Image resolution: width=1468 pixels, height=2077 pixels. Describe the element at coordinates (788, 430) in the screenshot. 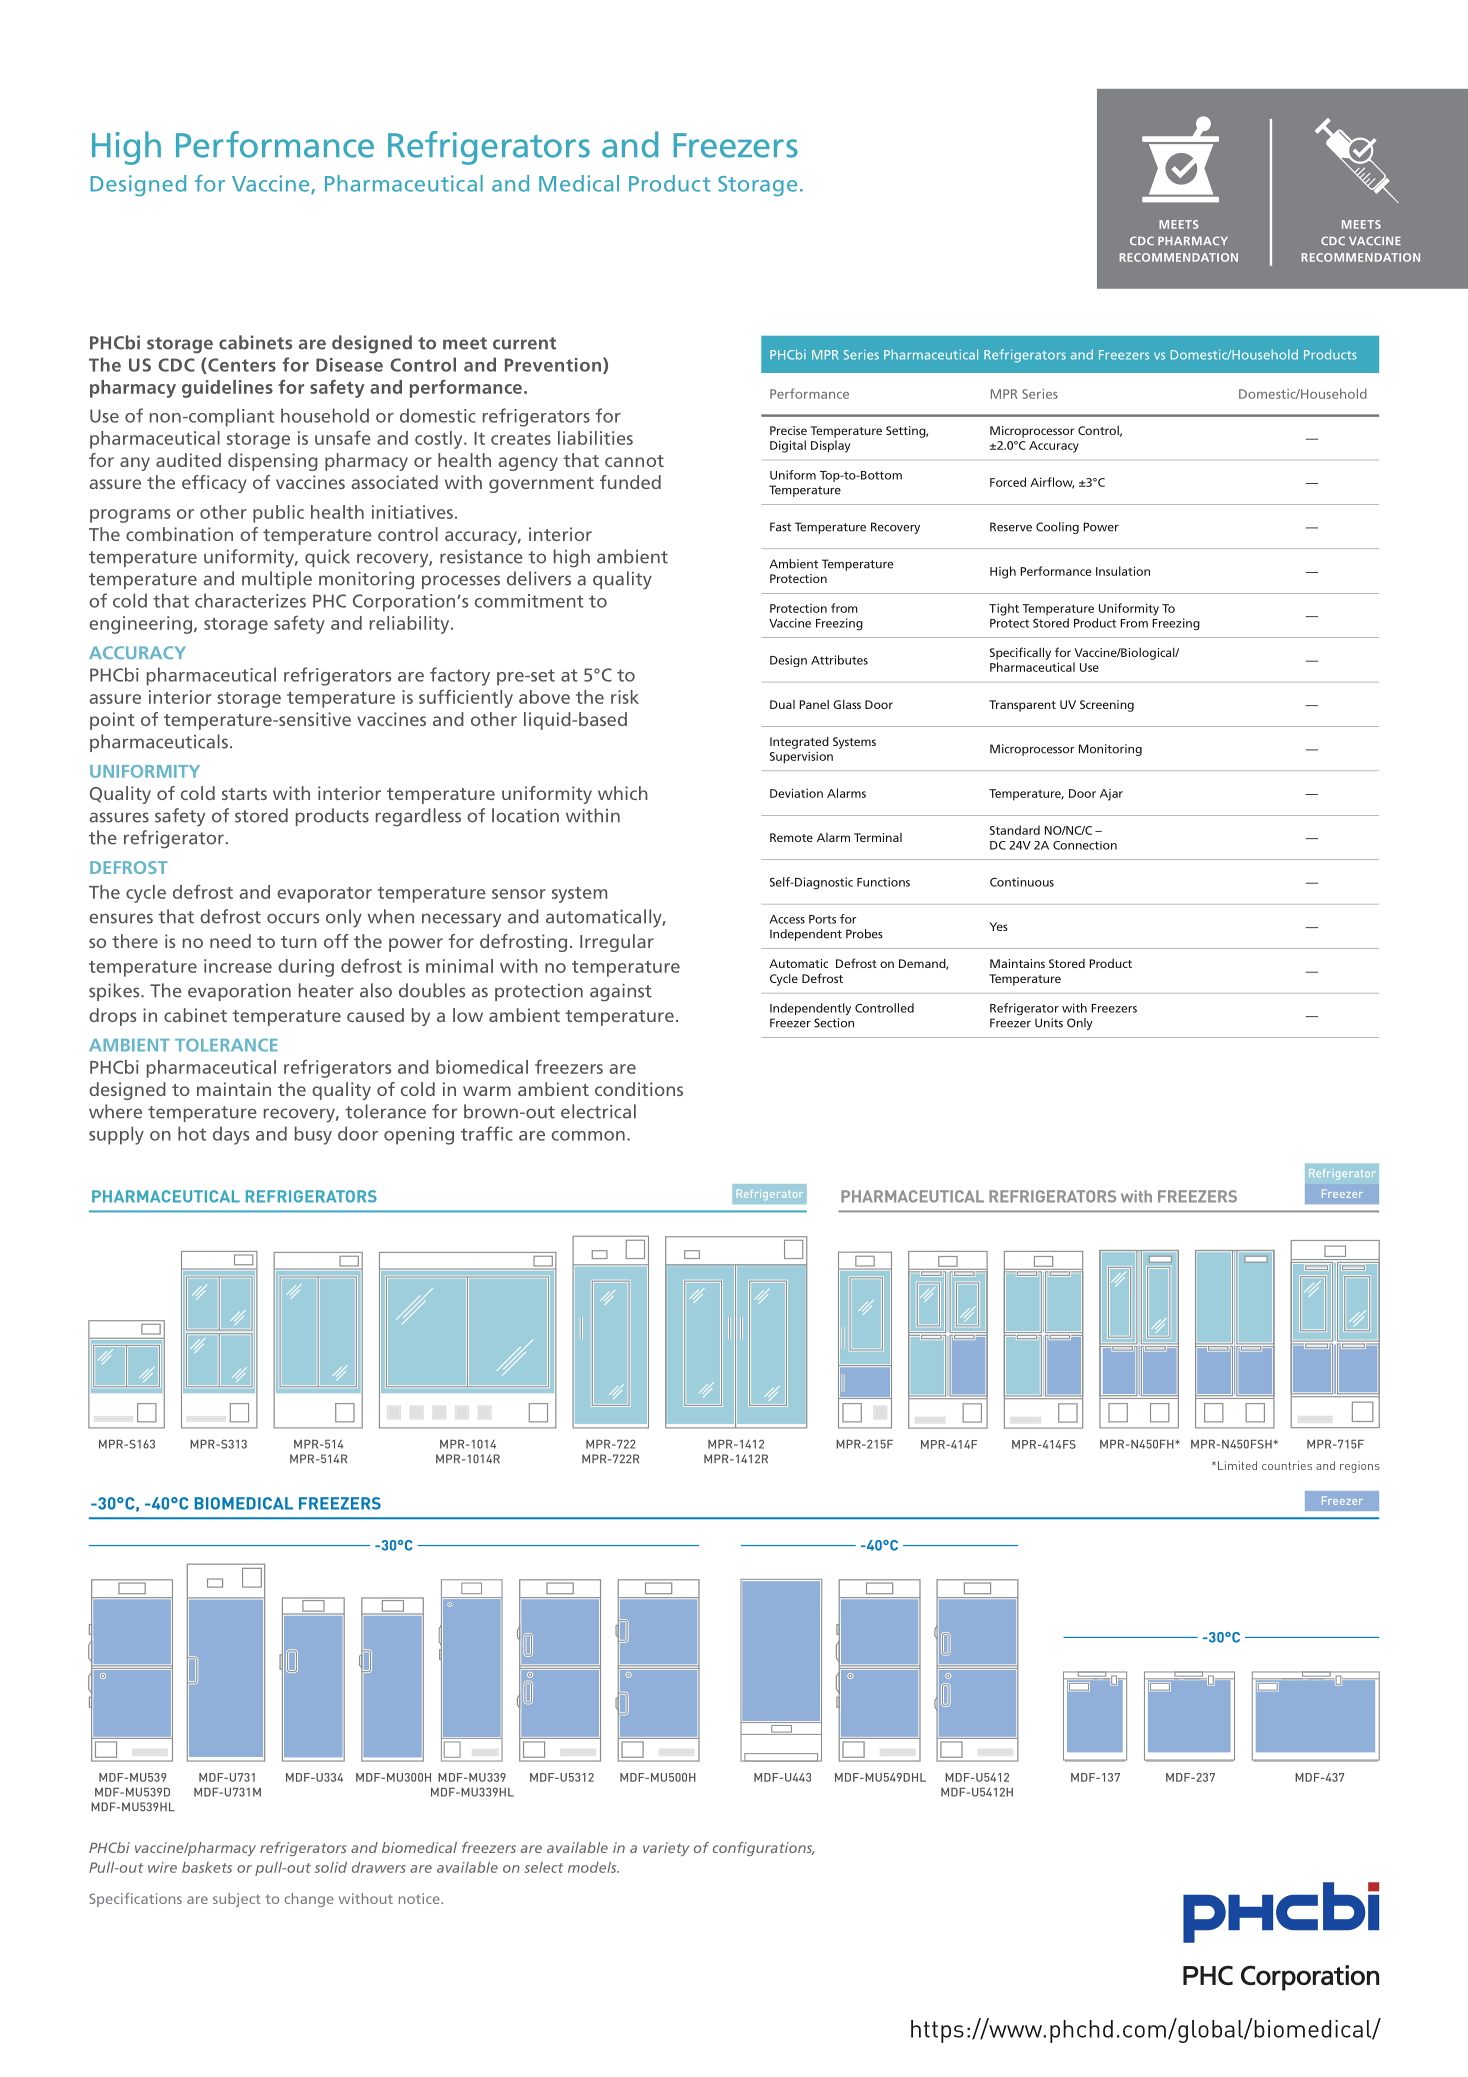

I see `Precise` at that location.
